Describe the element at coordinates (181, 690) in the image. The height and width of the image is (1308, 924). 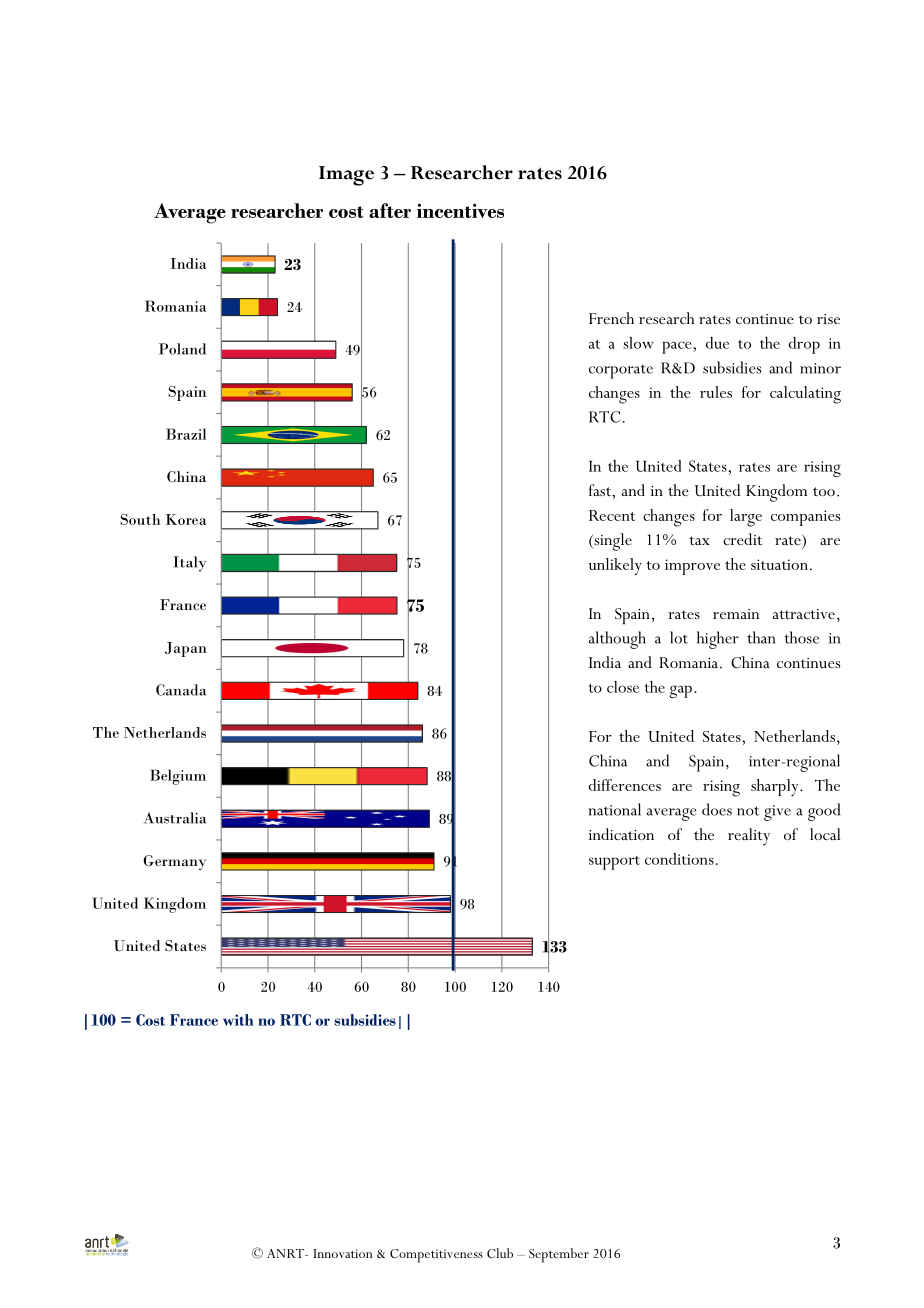
I see `Canada` at that location.
